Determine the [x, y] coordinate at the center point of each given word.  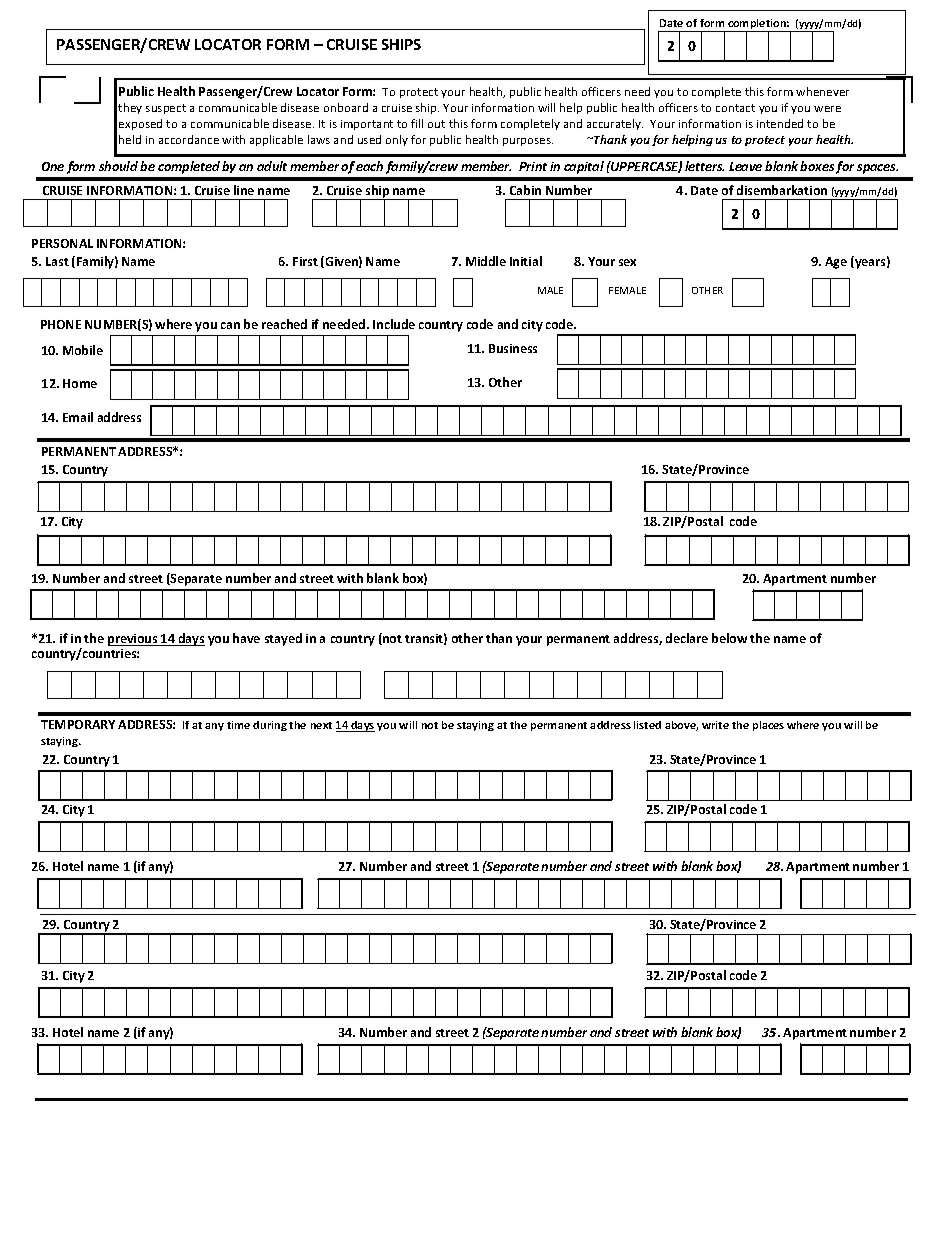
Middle [486, 261]
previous [134, 640]
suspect [166, 109]
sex [627, 262]
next [321, 725]
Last [57, 261]
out [436, 124]
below [729, 638]
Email [78, 417]
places [768, 726]
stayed [283, 639]
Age [836, 263]
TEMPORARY [78, 724]
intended [780, 123]
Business [513, 348]
